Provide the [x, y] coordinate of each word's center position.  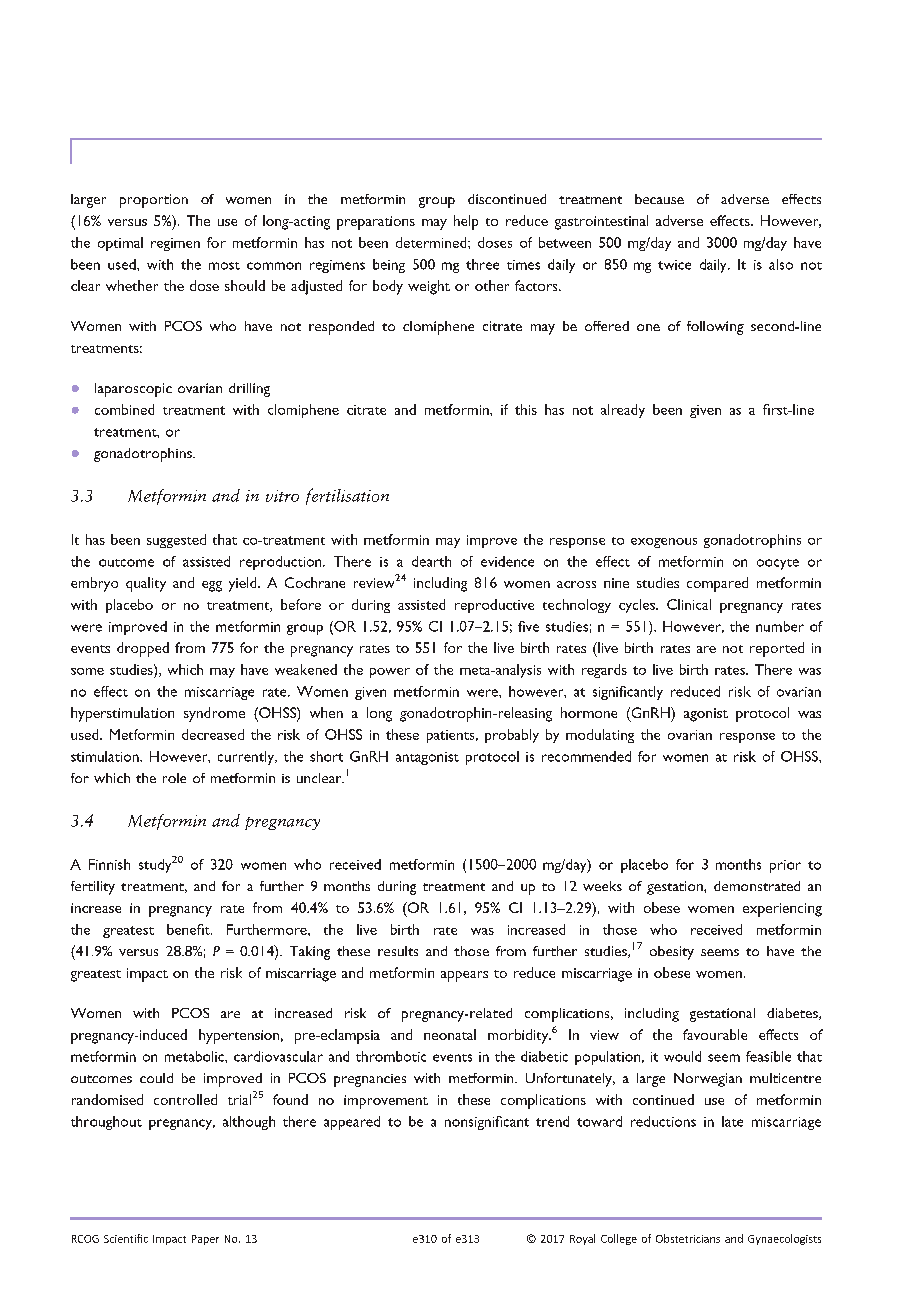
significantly [628, 693]
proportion [154, 201]
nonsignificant [487, 1123]
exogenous [664, 543]
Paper [205, 1240]
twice [674, 265]
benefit [189, 929]
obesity [672, 953]
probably [512, 736]
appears [464, 976]
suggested [176, 541]
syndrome [214, 714]
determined [432, 242]
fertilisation [347, 496]
